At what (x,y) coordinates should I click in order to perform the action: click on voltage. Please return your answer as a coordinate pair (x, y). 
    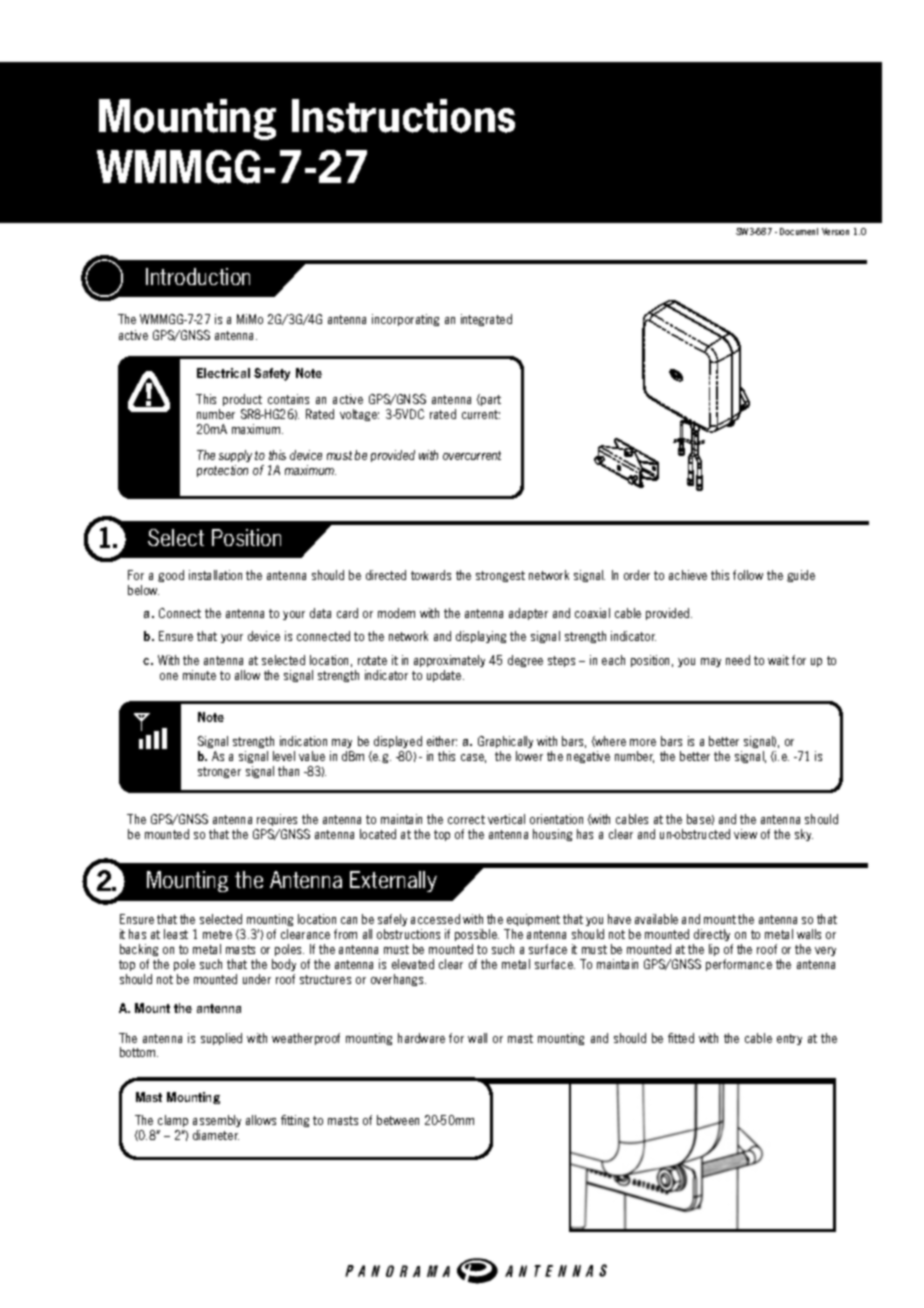
    Looking at the image, I should click on (359, 415).
